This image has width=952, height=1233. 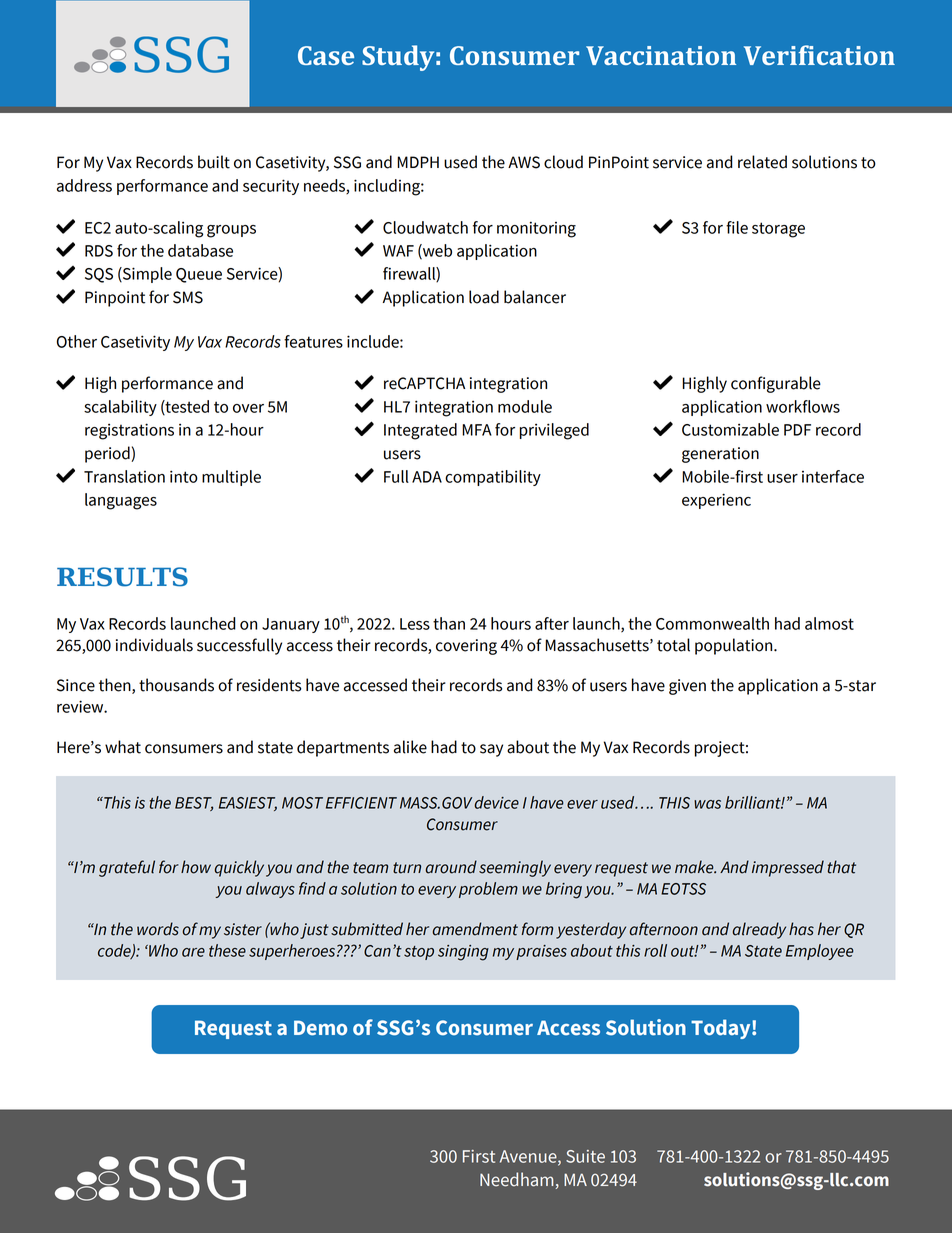 I want to click on Demo, so click(x=320, y=1028).
